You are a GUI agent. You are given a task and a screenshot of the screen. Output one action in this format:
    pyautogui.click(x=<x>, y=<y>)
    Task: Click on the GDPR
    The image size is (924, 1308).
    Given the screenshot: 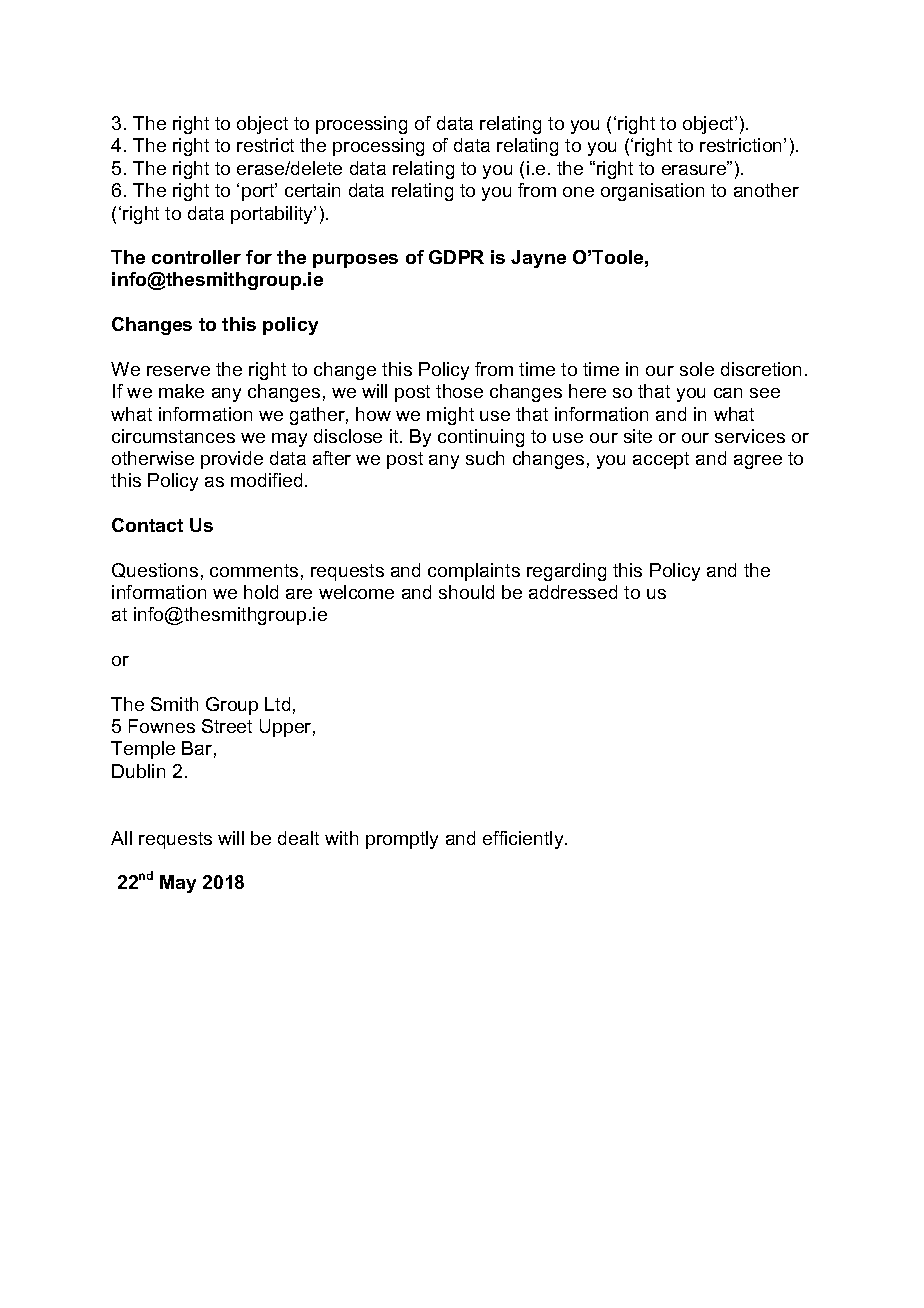 What is the action you would take?
    pyautogui.click(x=456, y=257)
